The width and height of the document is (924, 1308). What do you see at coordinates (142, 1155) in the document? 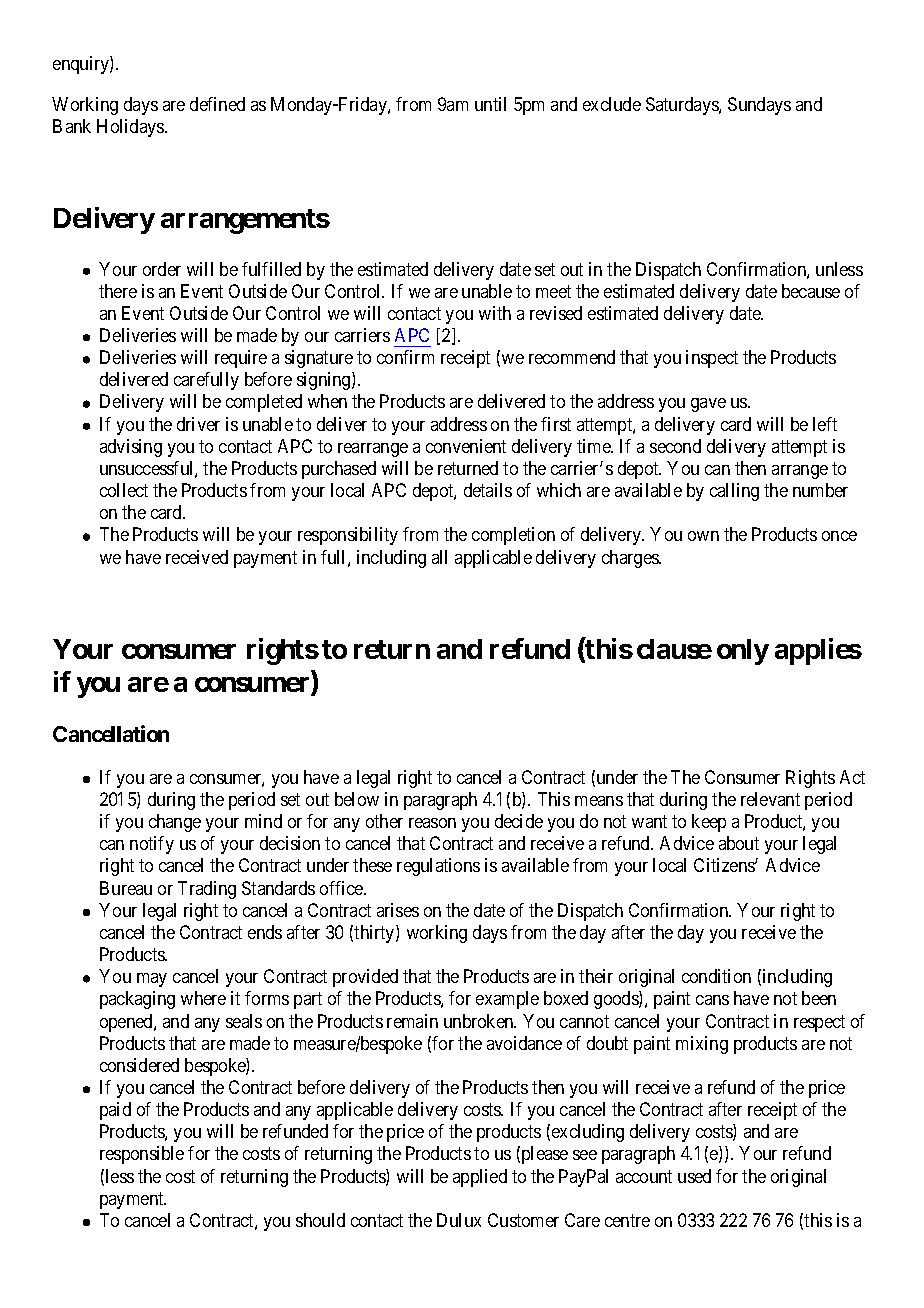
I see `responsible` at bounding box center [142, 1155].
